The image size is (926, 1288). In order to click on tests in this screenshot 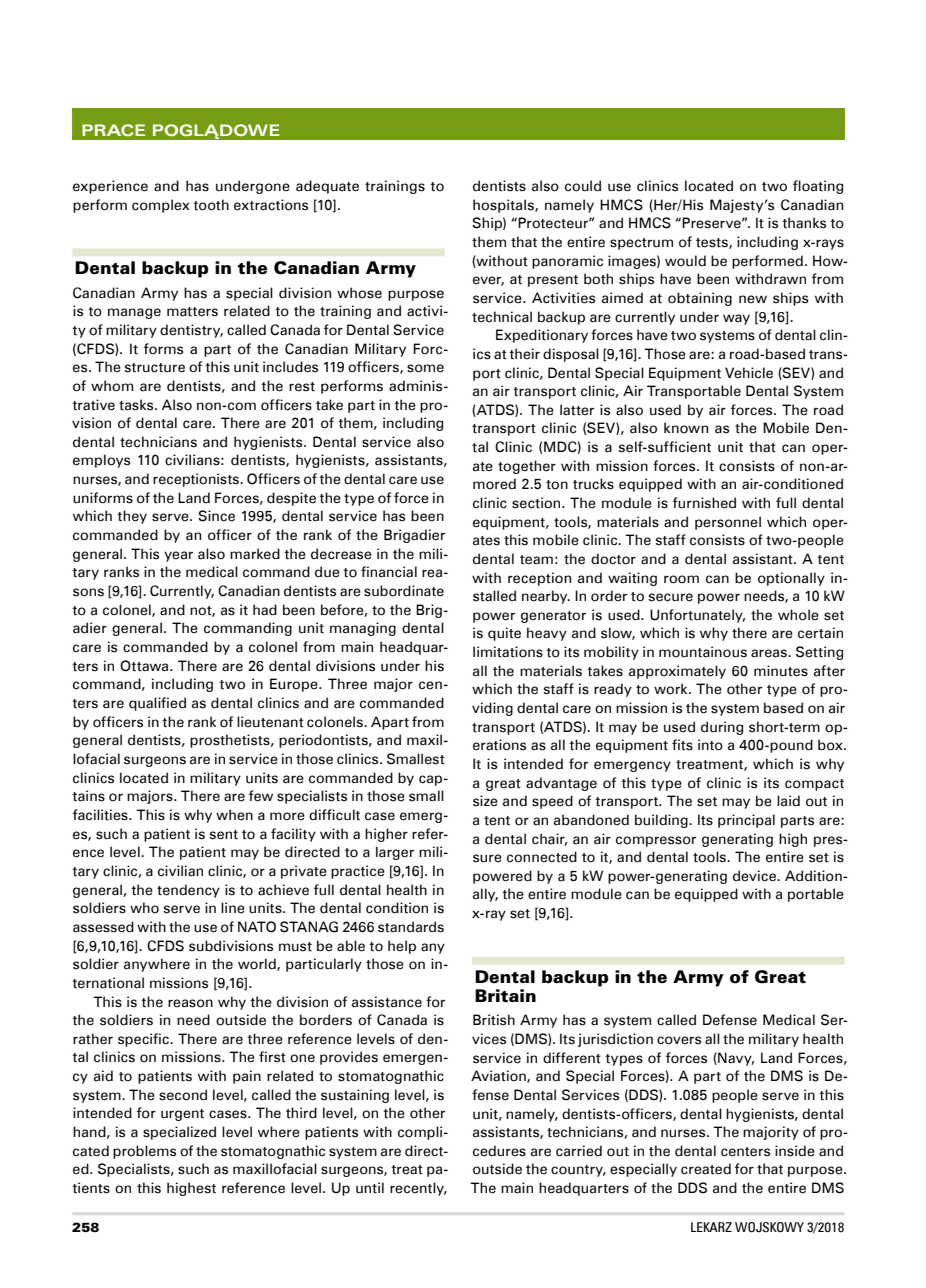, I will do `click(713, 243)`.
